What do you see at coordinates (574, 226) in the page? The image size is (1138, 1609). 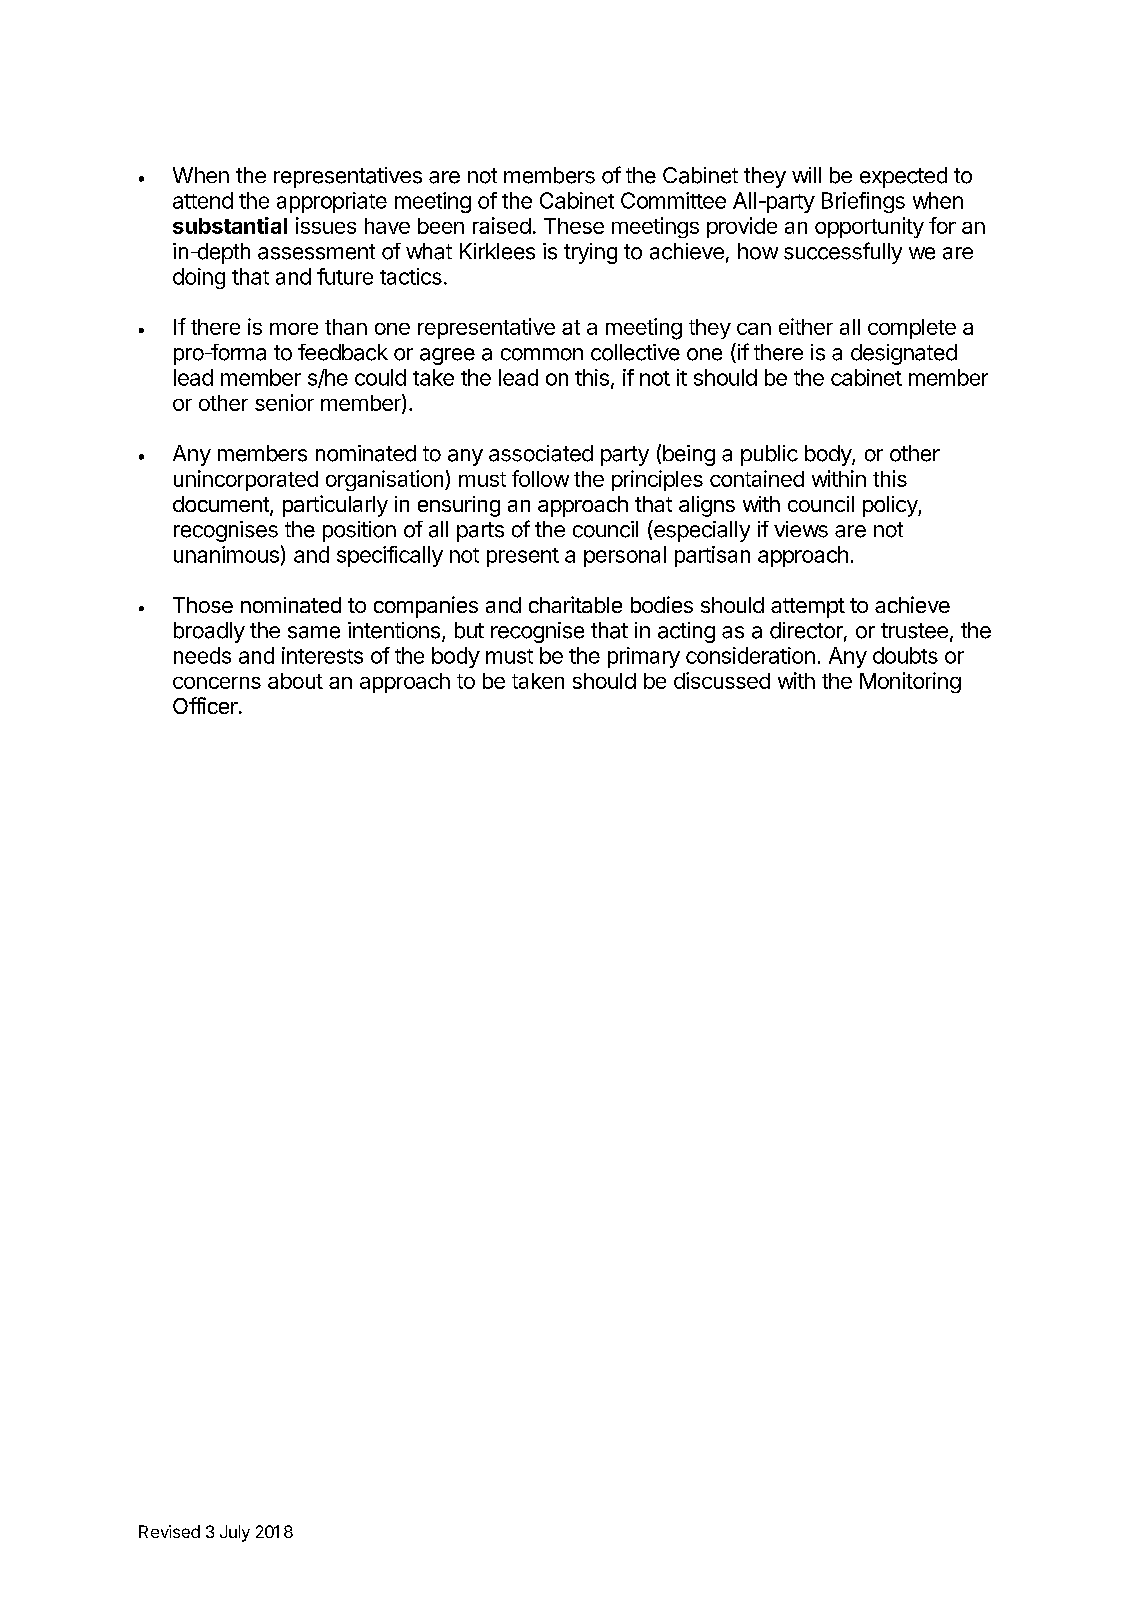 I see `These` at bounding box center [574, 226].
